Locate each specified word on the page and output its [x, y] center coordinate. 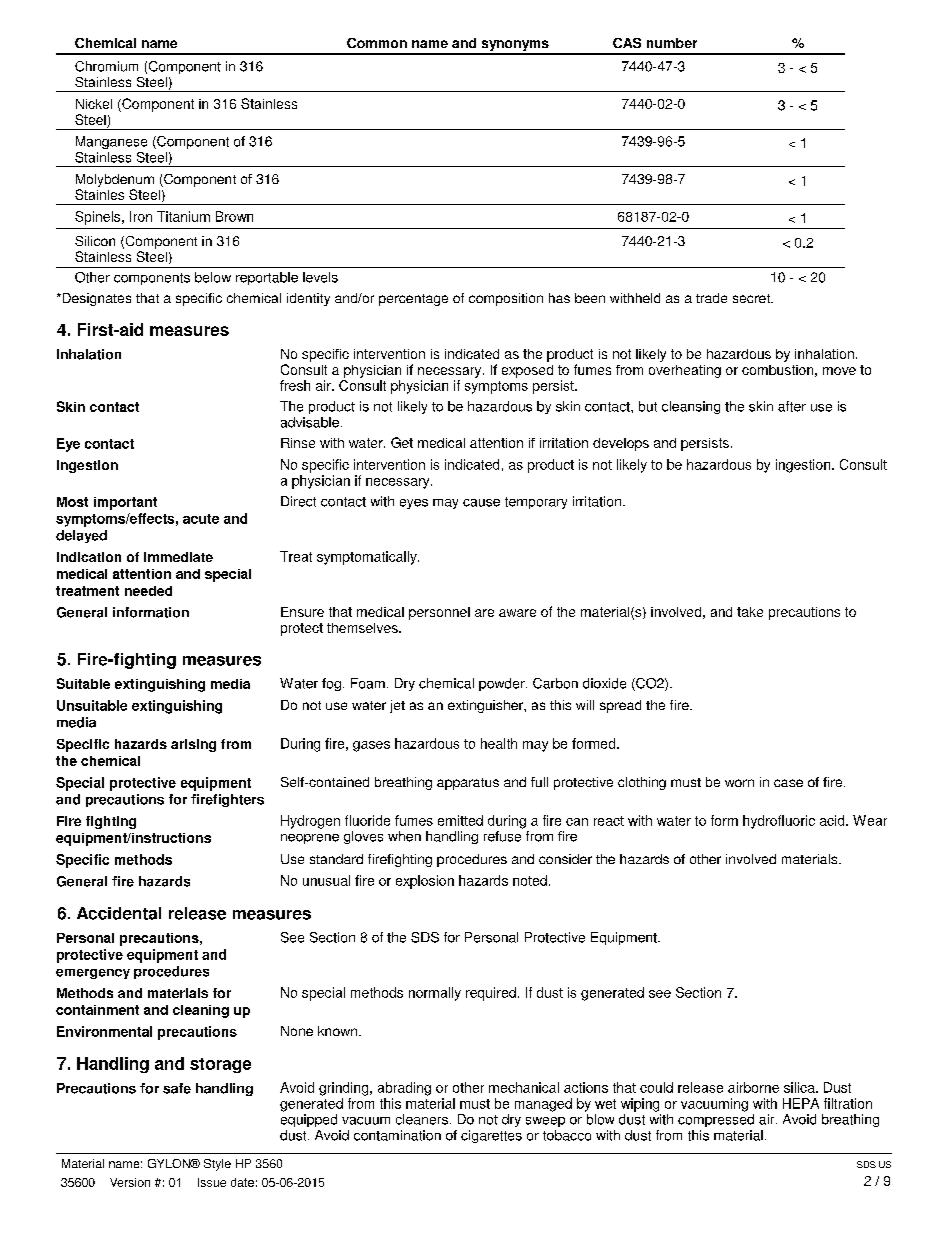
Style [217, 1165]
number [672, 43]
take [750, 612]
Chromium [106, 66]
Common [377, 43]
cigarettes [491, 1136]
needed [148, 591]
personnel [439, 613]
